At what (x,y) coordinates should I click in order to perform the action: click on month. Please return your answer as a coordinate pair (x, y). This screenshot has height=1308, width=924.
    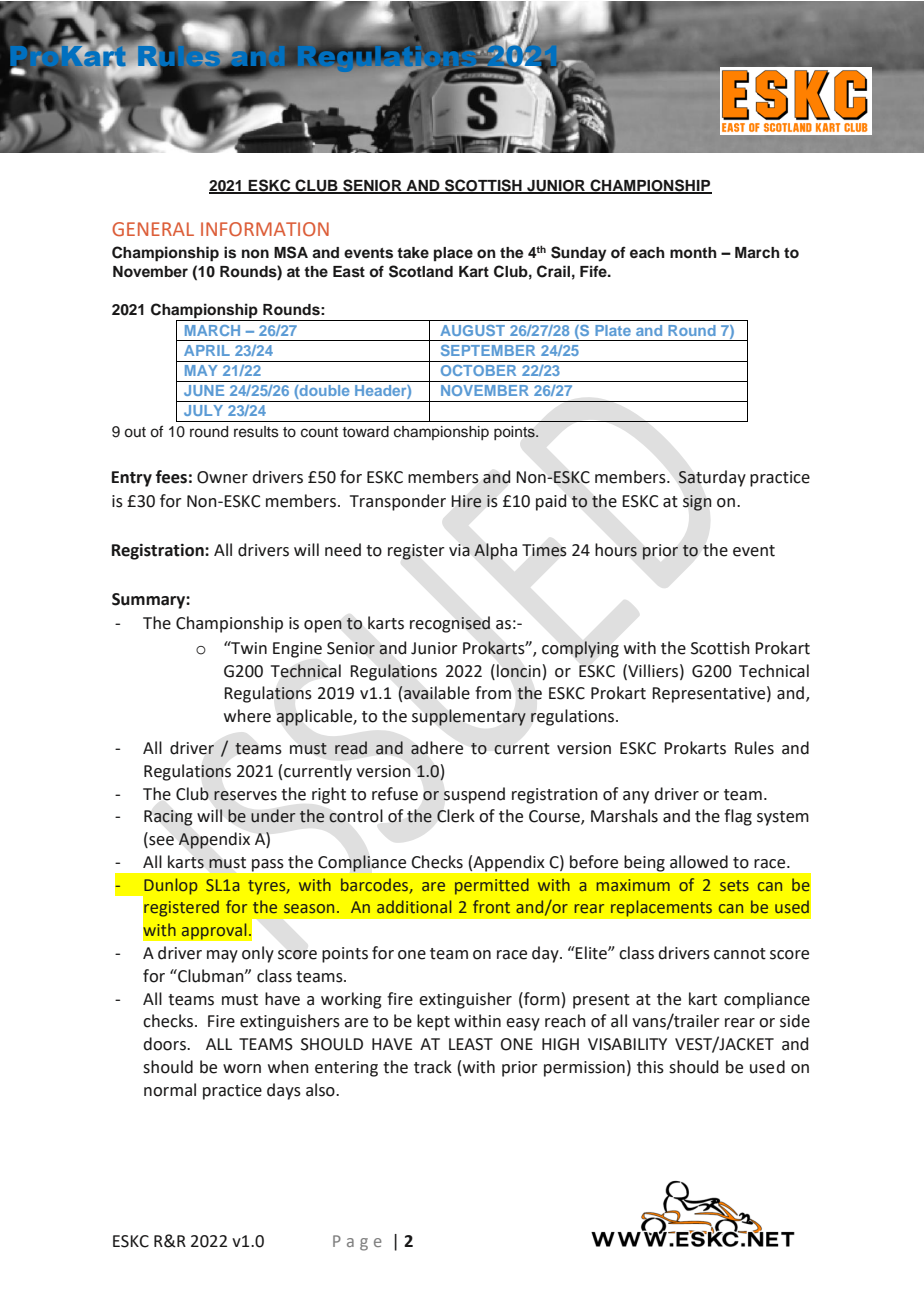
    Looking at the image, I should click on (693, 252).
